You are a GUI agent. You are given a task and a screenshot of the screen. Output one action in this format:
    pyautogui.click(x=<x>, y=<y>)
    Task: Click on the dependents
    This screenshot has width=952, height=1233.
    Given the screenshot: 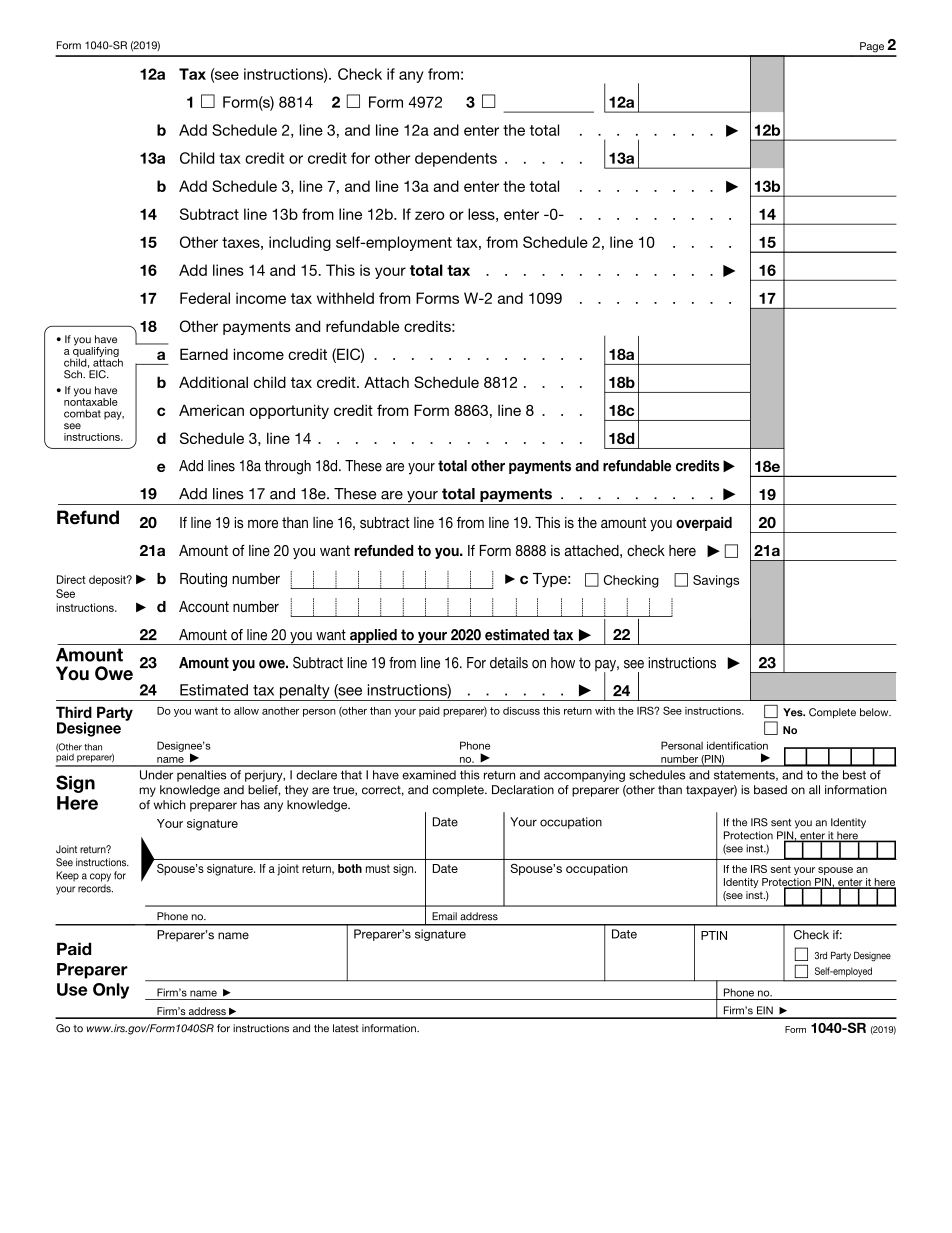 What is the action you would take?
    pyautogui.click(x=456, y=159)
